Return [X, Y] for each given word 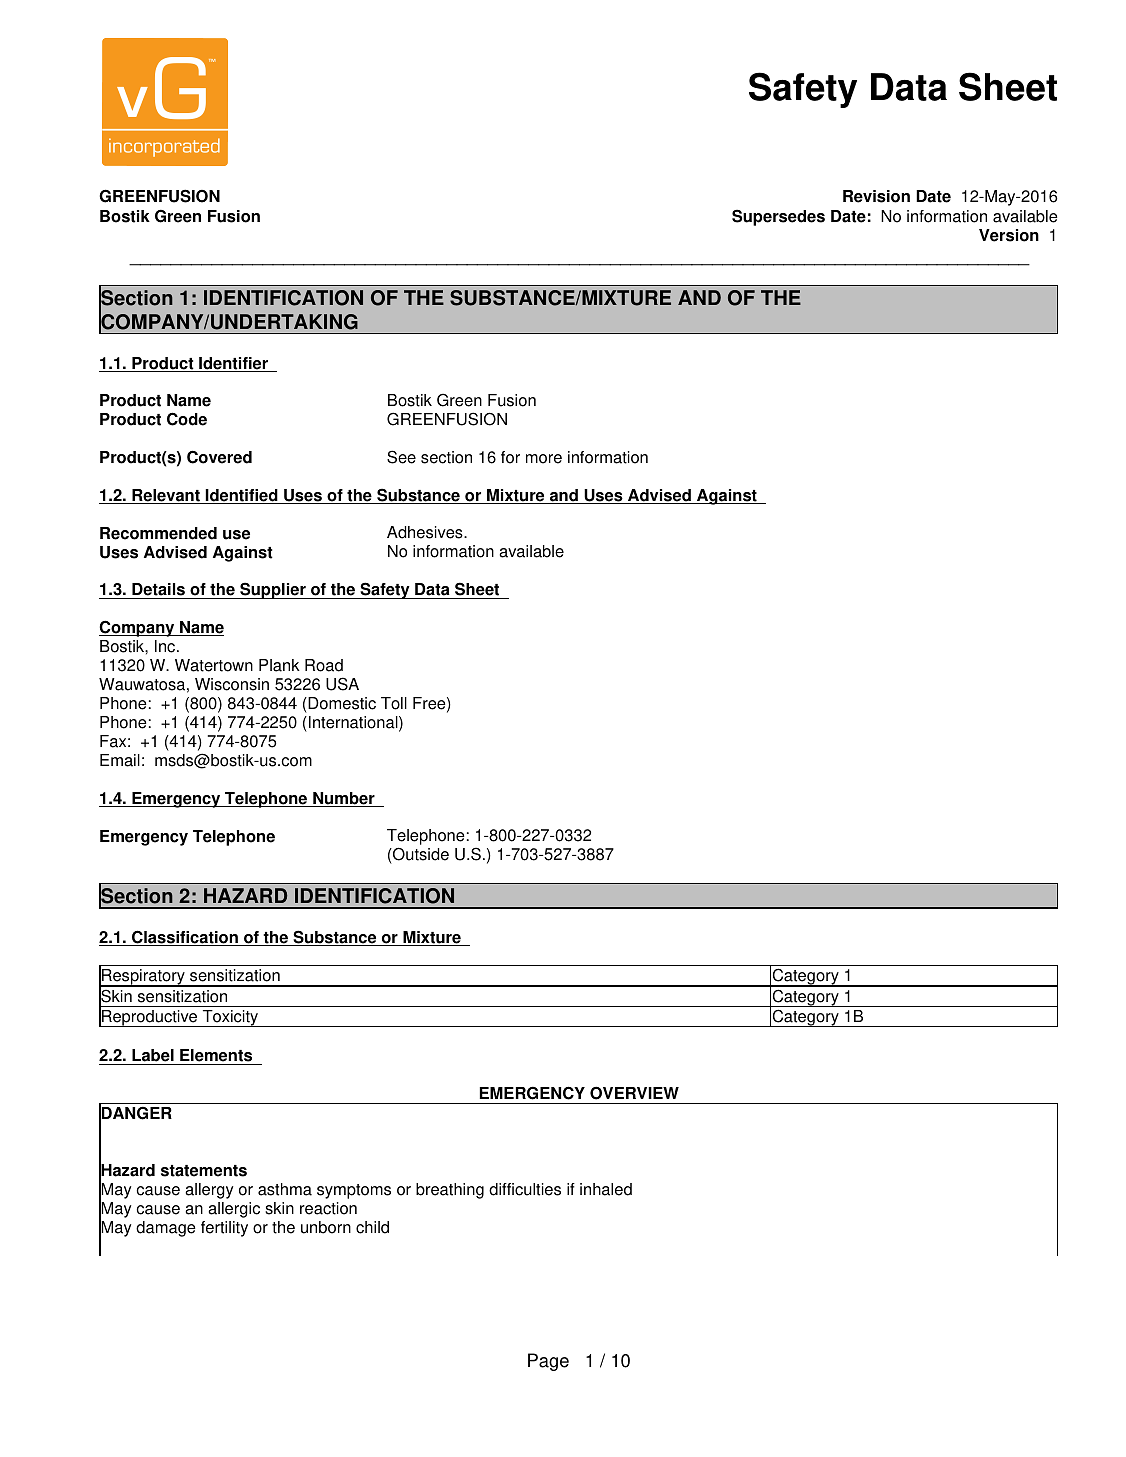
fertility [224, 1229]
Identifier [233, 364]
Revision [876, 196]
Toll [394, 703]
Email [120, 760]
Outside [420, 854]
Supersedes [778, 217]
